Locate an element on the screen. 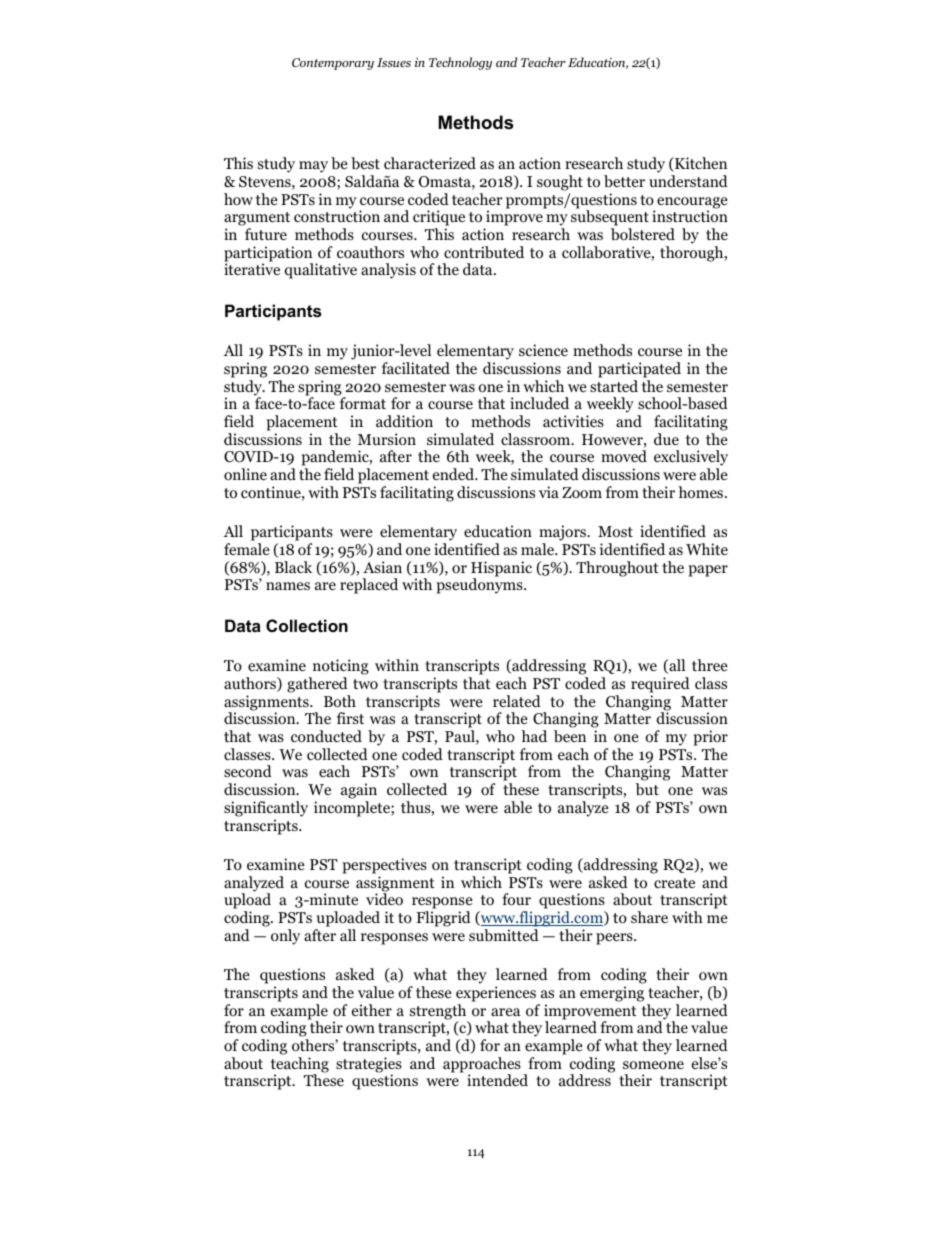 The image size is (952, 1233). someone is located at coordinates (653, 1065).
